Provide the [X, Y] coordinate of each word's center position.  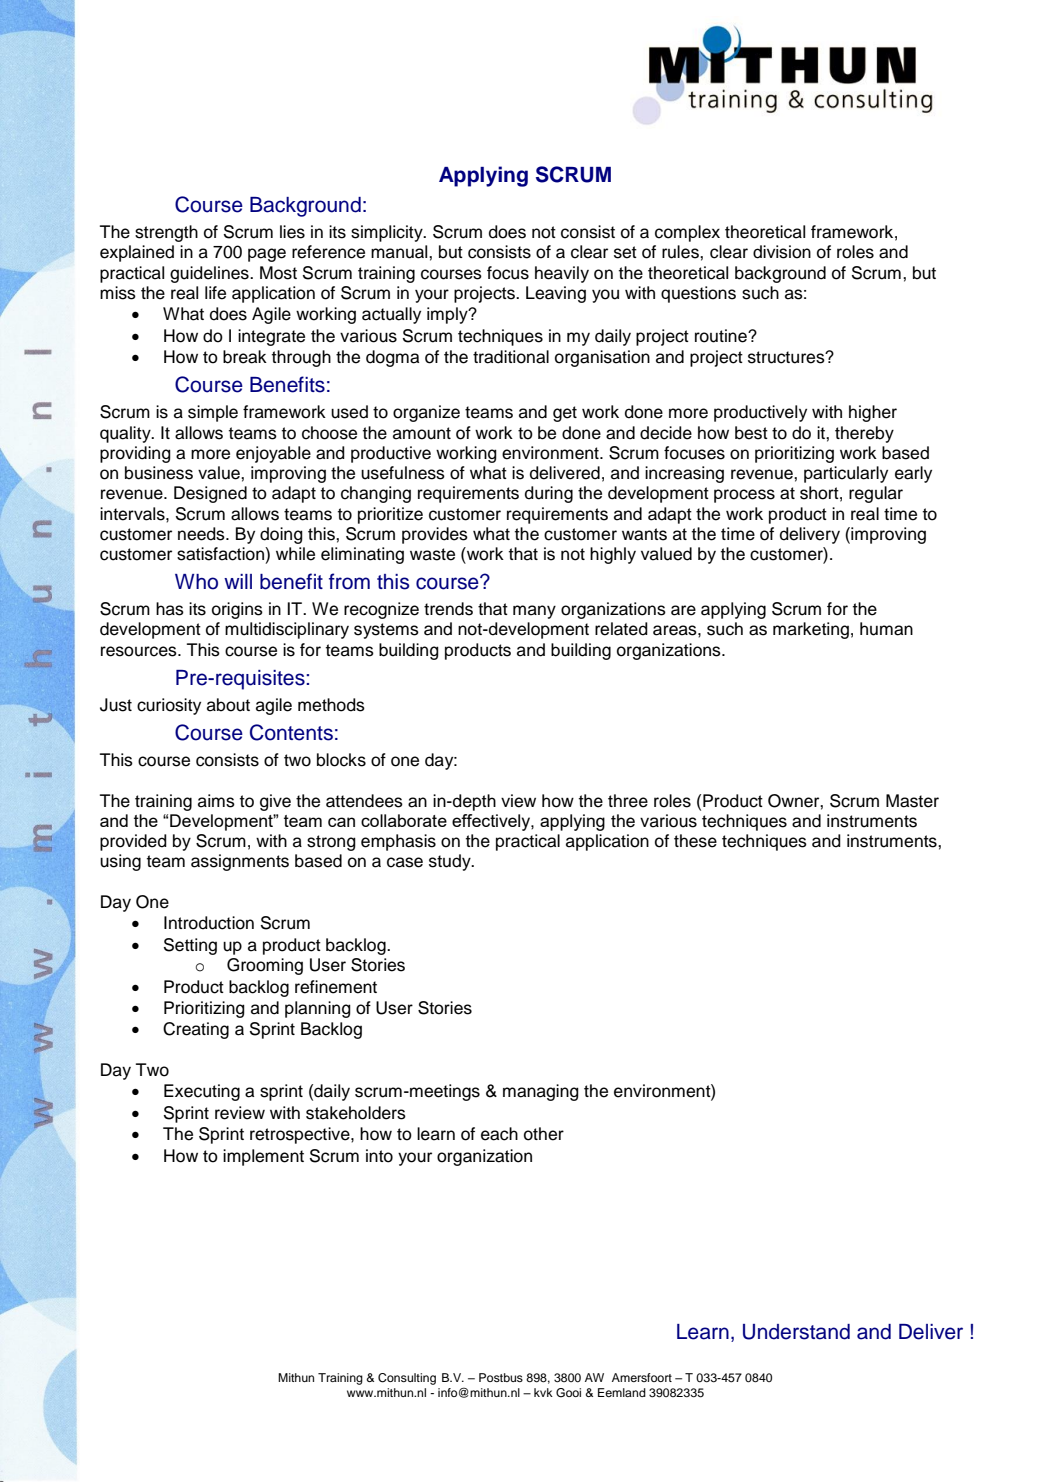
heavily [562, 274]
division [782, 252]
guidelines [210, 274]
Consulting [407, 1379]
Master [912, 801]
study [451, 862]
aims [216, 801]
